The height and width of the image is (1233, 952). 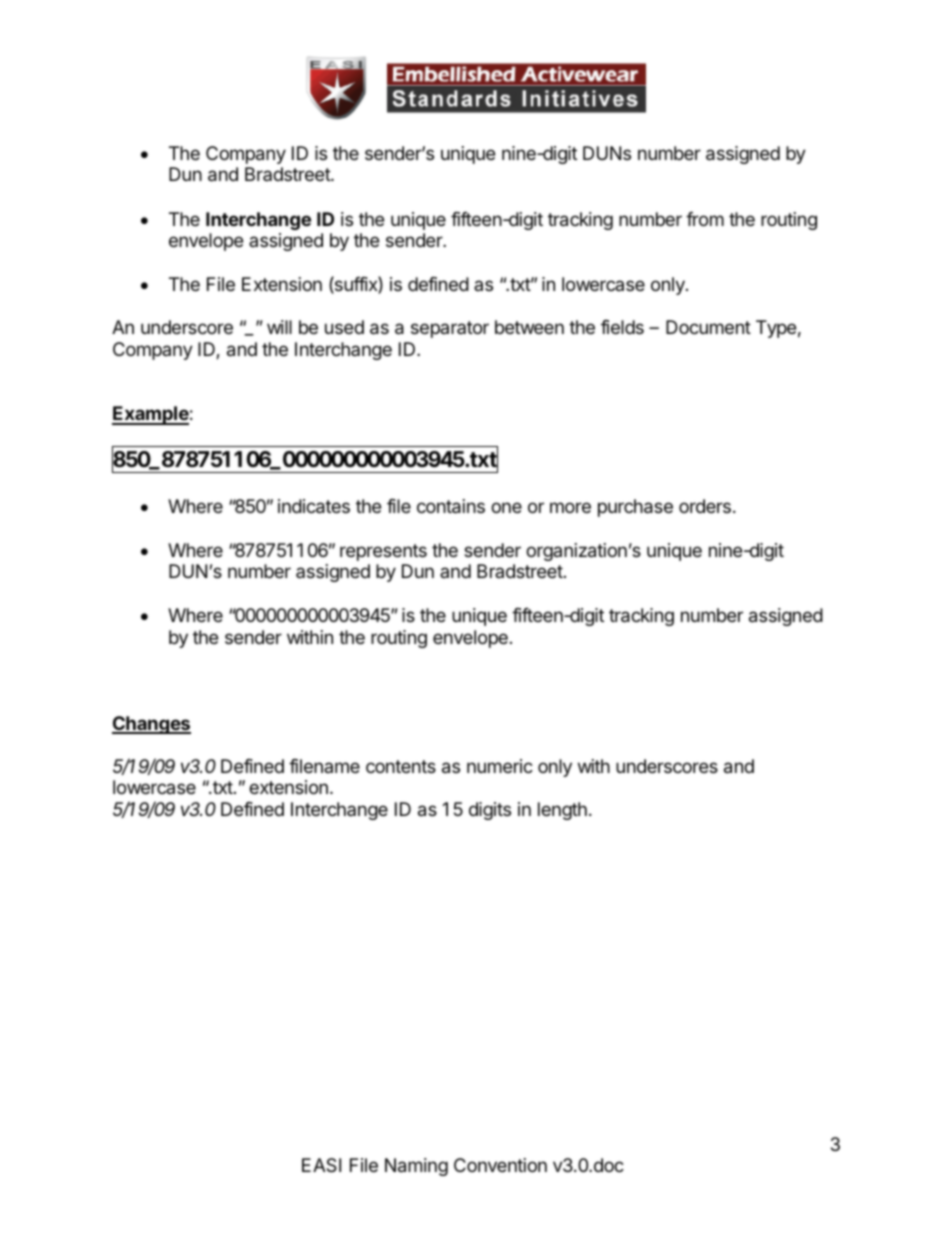 I want to click on Naming, so click(x=416, y=1167).
